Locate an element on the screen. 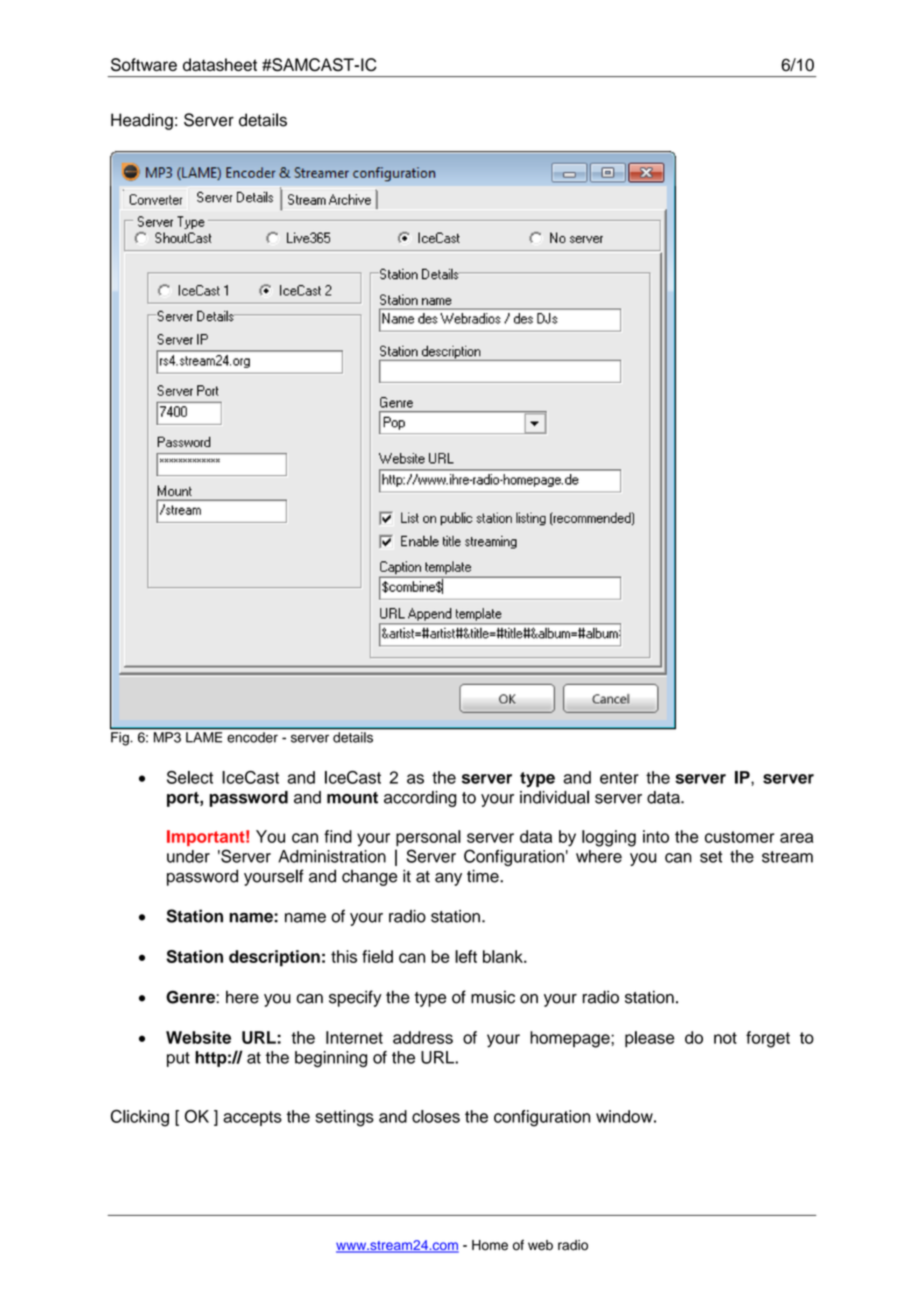  customer is located at coordinates (739, 837).
